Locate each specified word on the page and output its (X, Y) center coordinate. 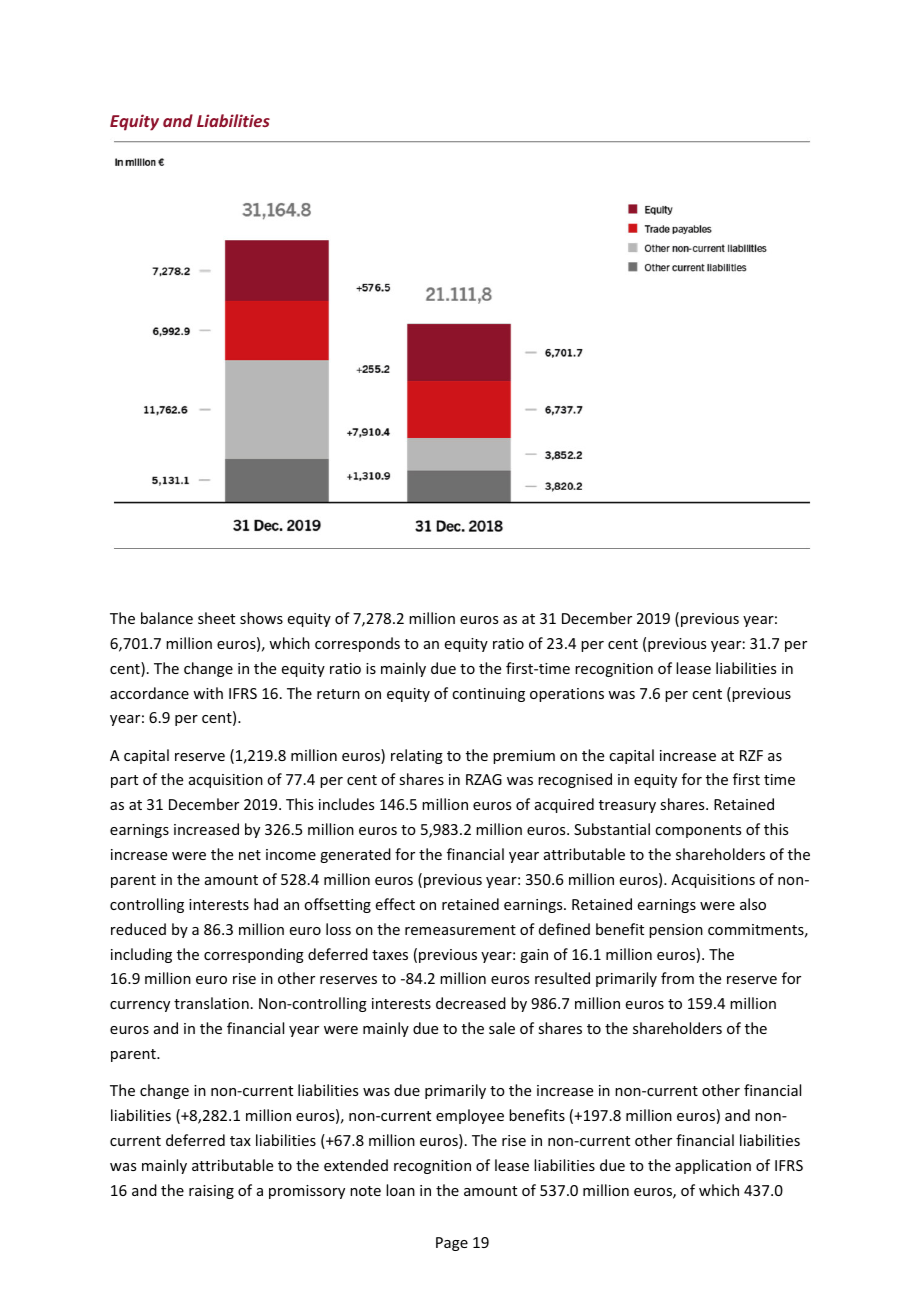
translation (211, 1003)
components (698, 831)
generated (355, 855)
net (250, 855)
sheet (216, 618)
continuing (488, 695)
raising (211, 1192)
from (677, 978)
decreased (471, 1003)
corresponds (357, 644)
